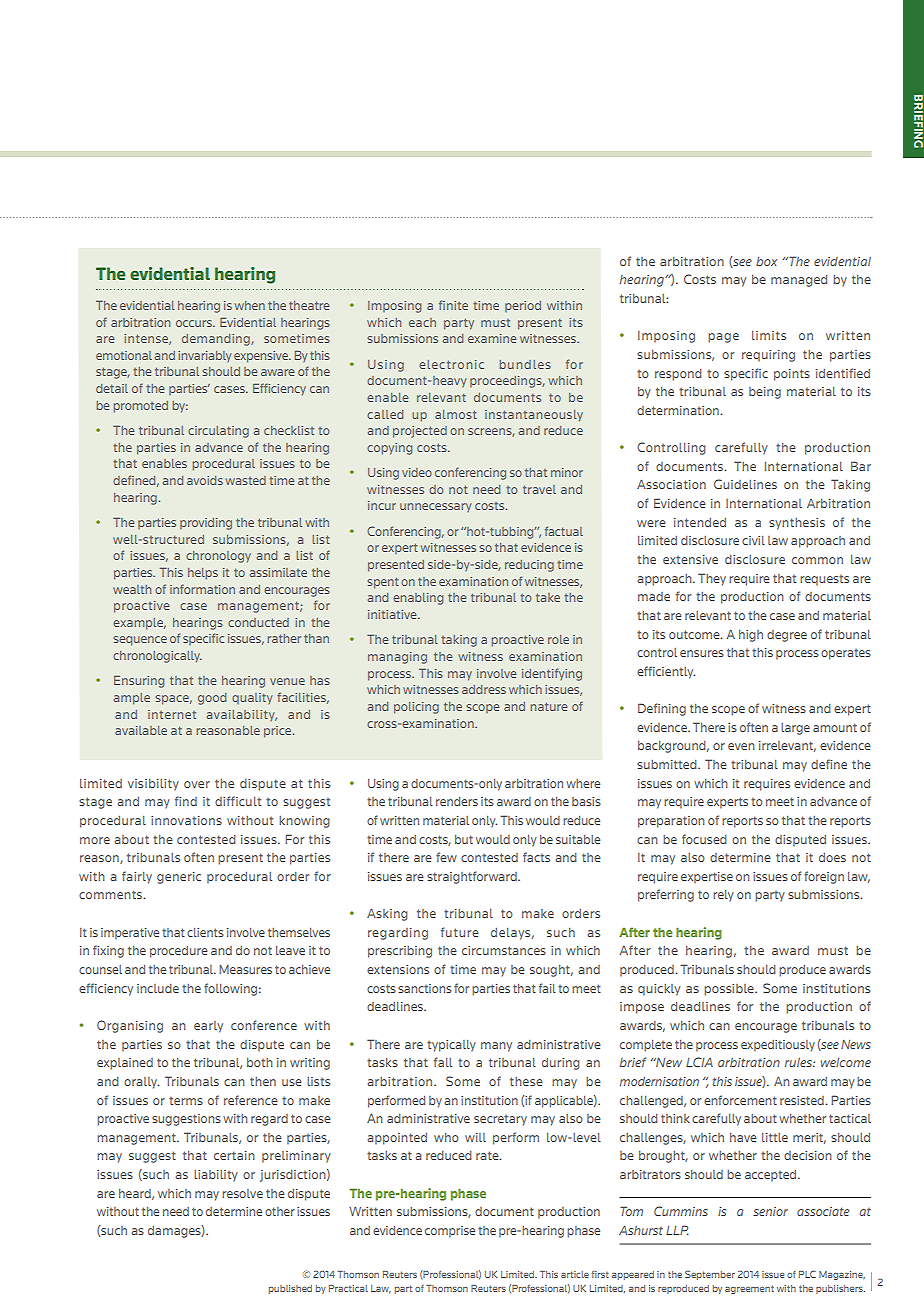 Image resolution: width=924 pixels, height=1308 pixels. What do you see at coordinates (723, 896) in the document?
I see `rely` at bounding box center [723, 896].
